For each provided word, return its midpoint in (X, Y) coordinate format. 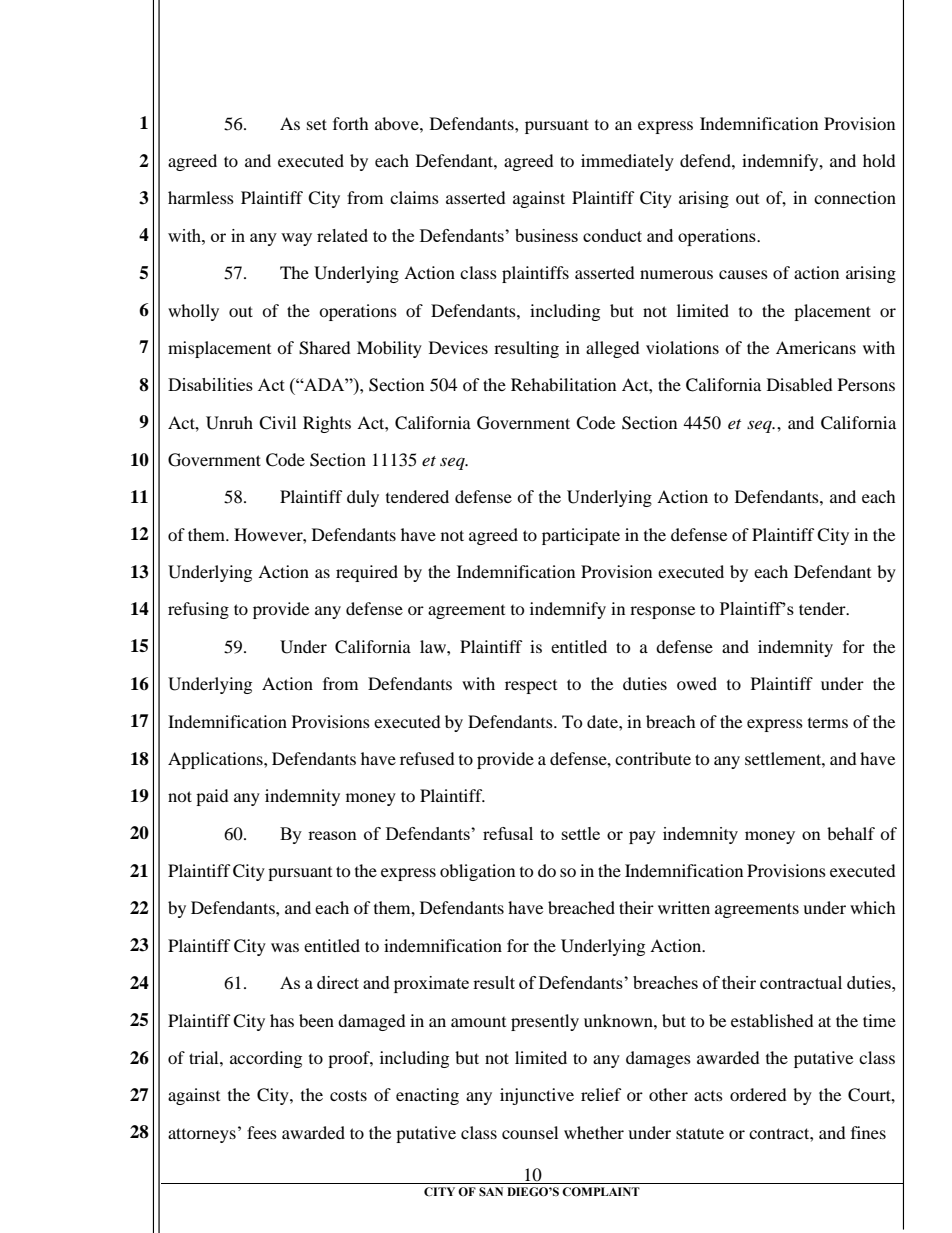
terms (828, 723)
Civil (277, 423)
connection (855, 197)
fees (262, 1132)
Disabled (800, 384)
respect (531, 687)
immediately (627, 162)
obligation (477, 872)
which (873, 907)
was (285, 947)
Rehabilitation (563, 384)
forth (351, 123)
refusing (198, 610)
